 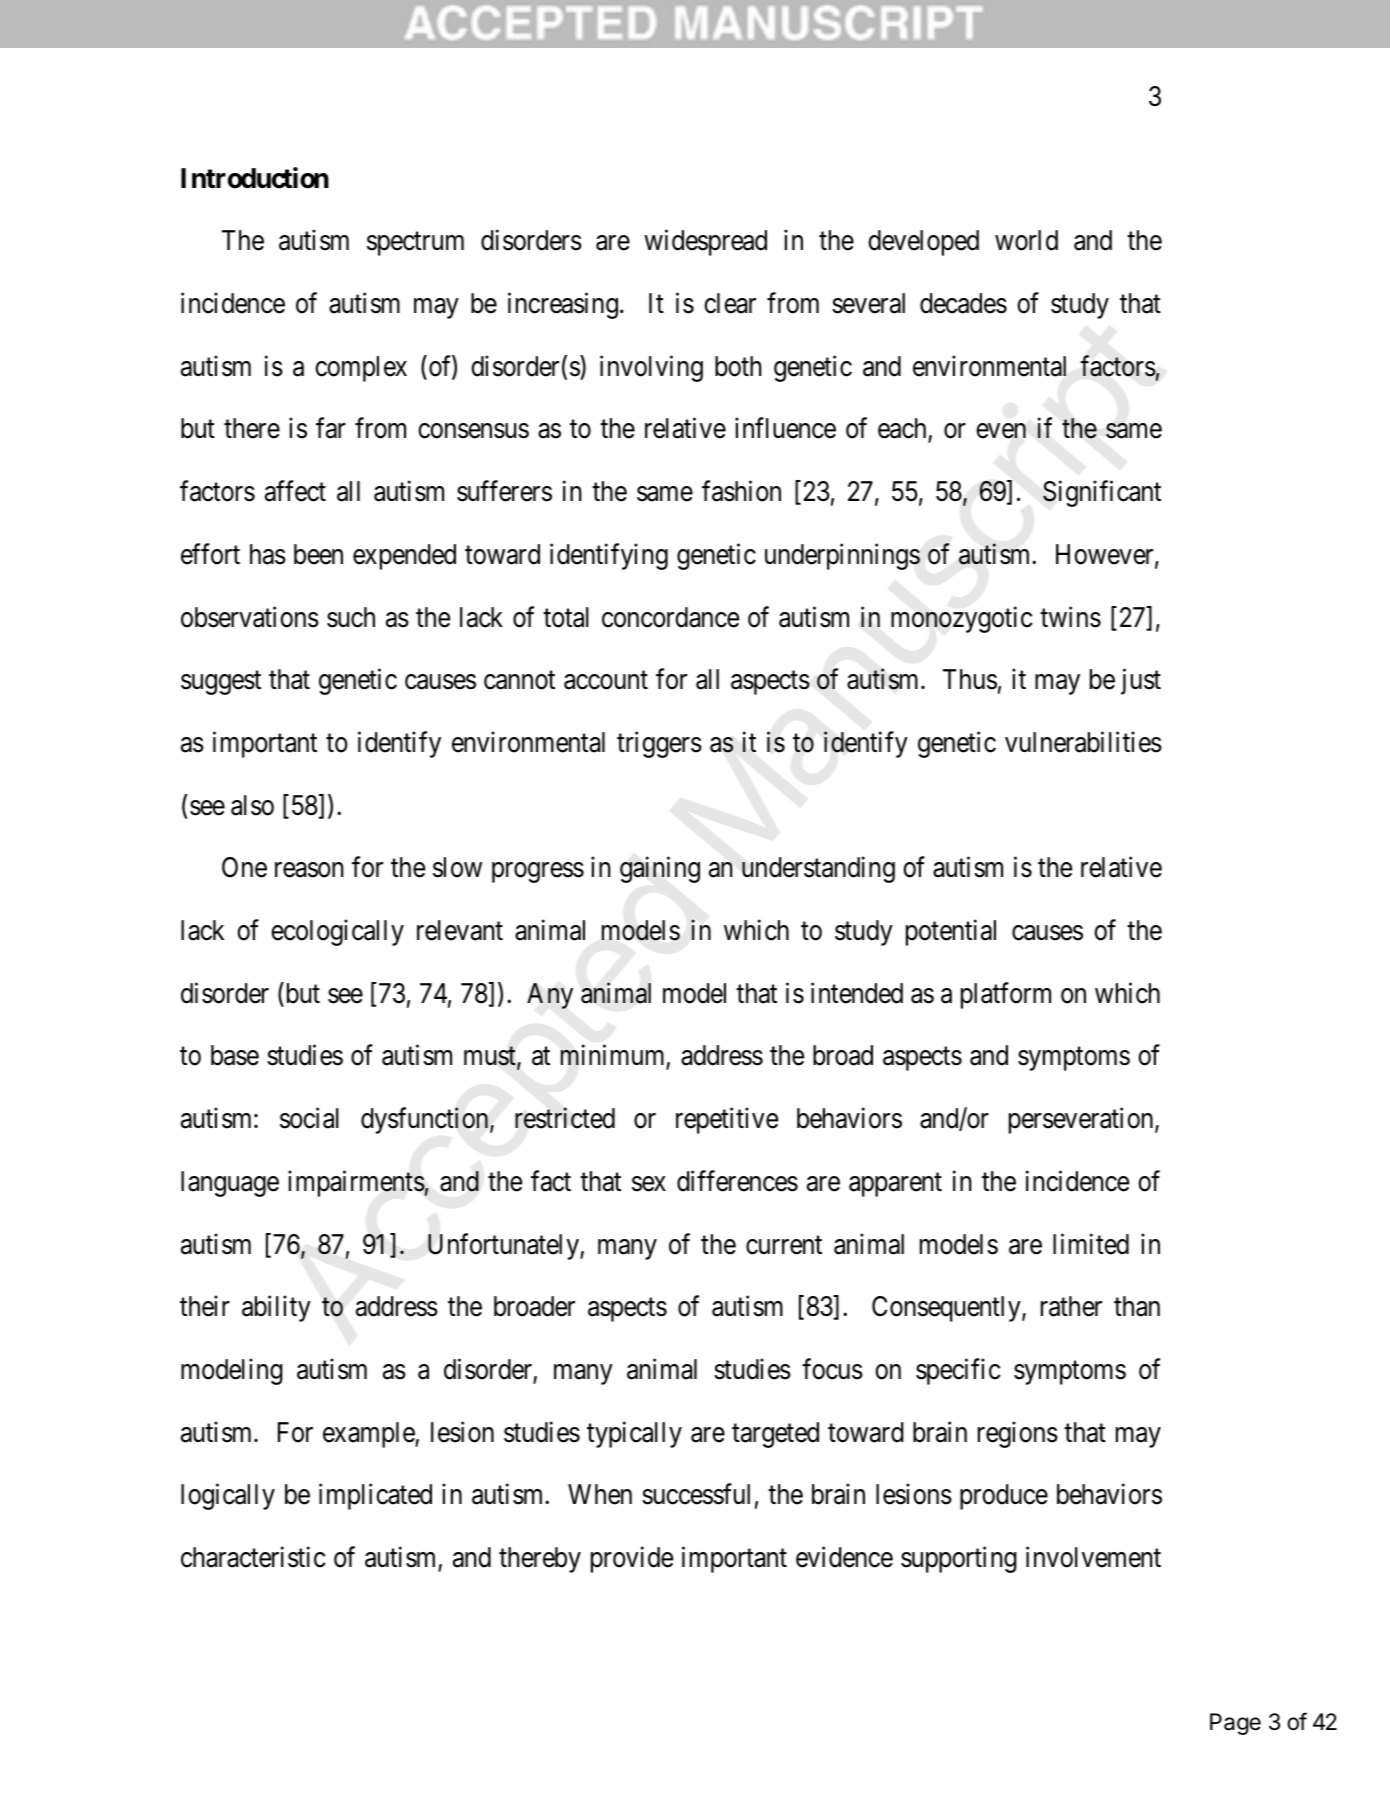 What do you see at coordinates (1137, 1306) in the screenshot?
I see `than` at bounding box center [1137, 1306].
